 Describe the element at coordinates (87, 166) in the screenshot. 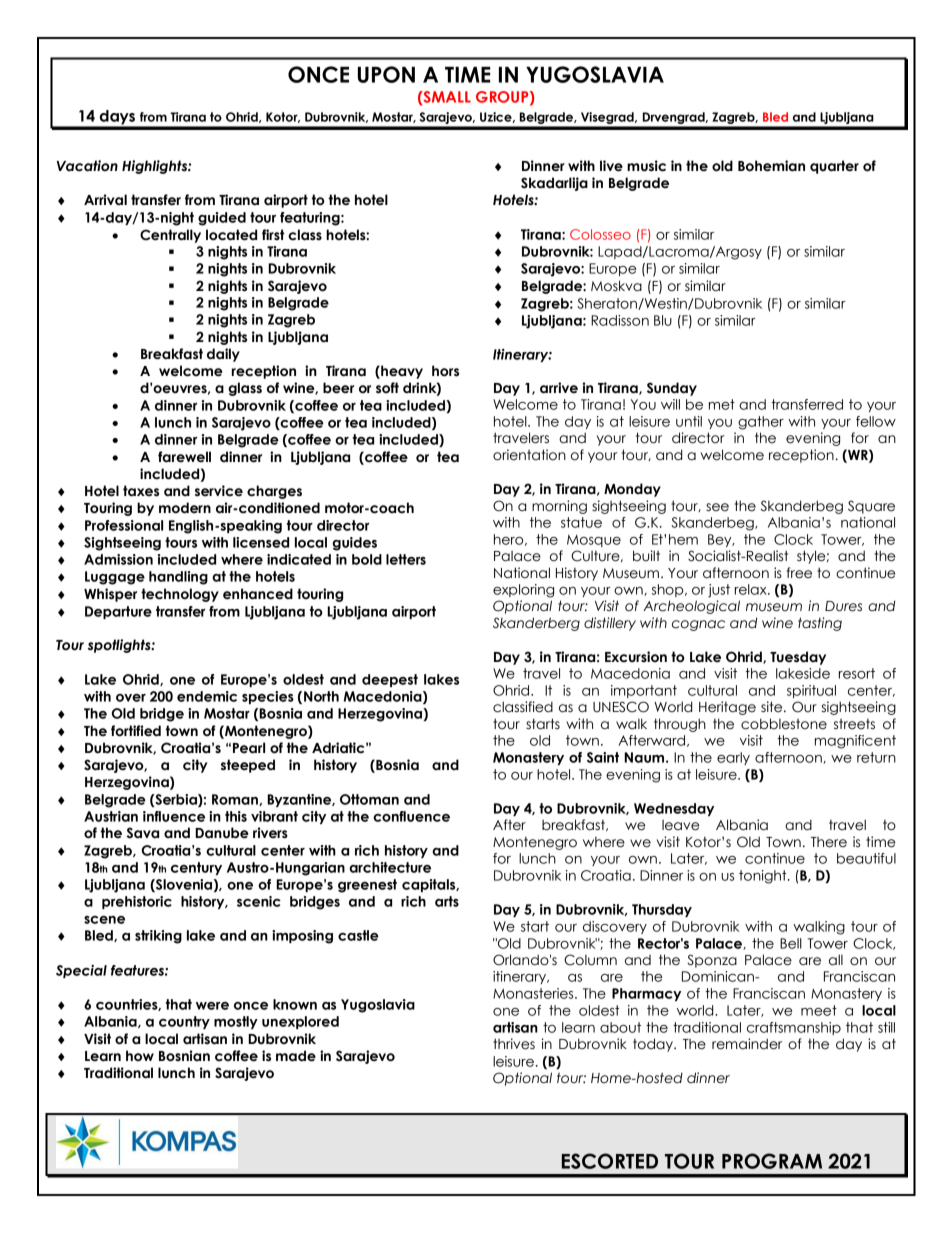

I see `Vacation` at that location.
